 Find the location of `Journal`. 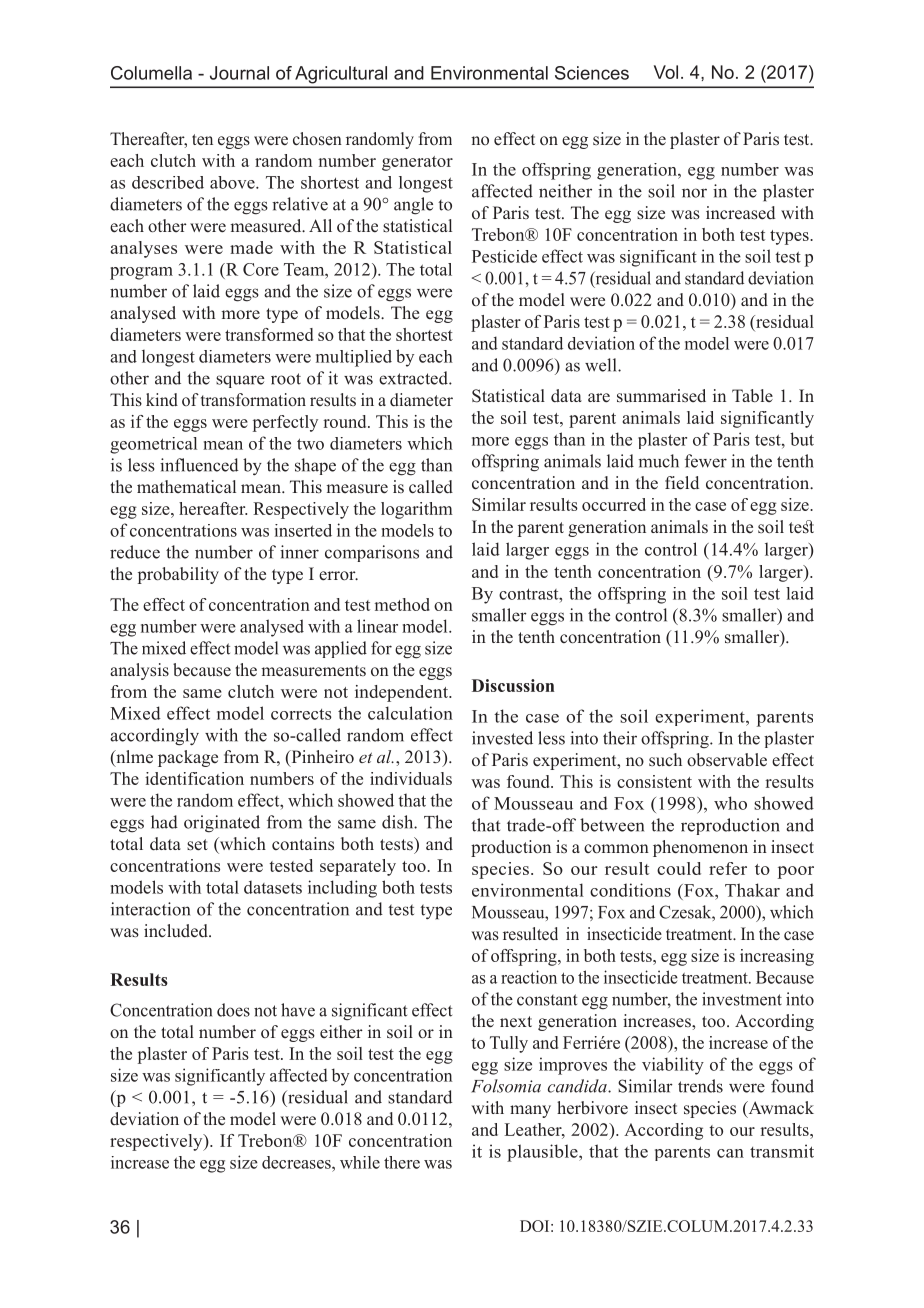

Journal is located at coordinates (239, 73).
